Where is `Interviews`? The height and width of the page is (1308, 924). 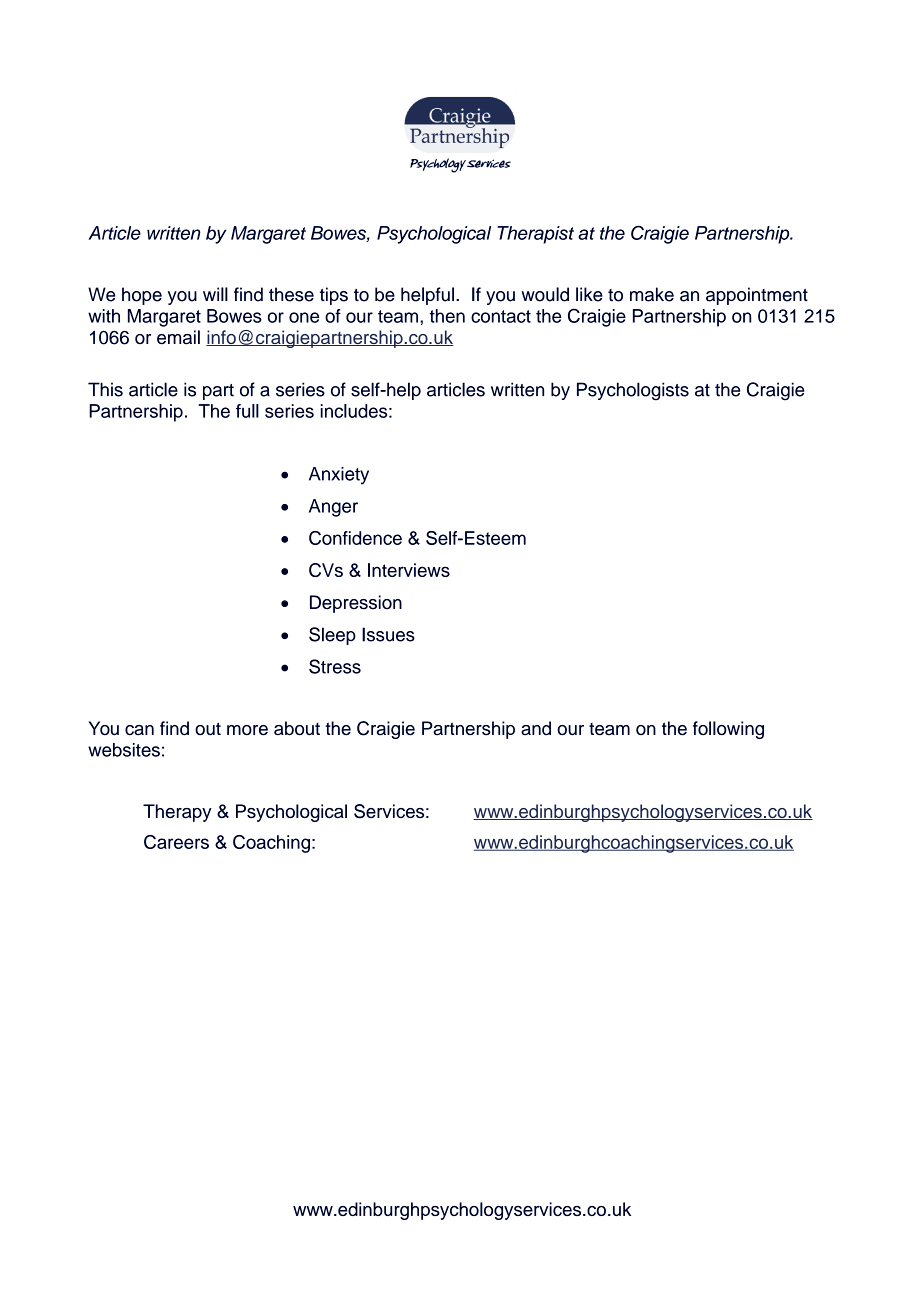 Interviews is located at coordinates (409, 570).
